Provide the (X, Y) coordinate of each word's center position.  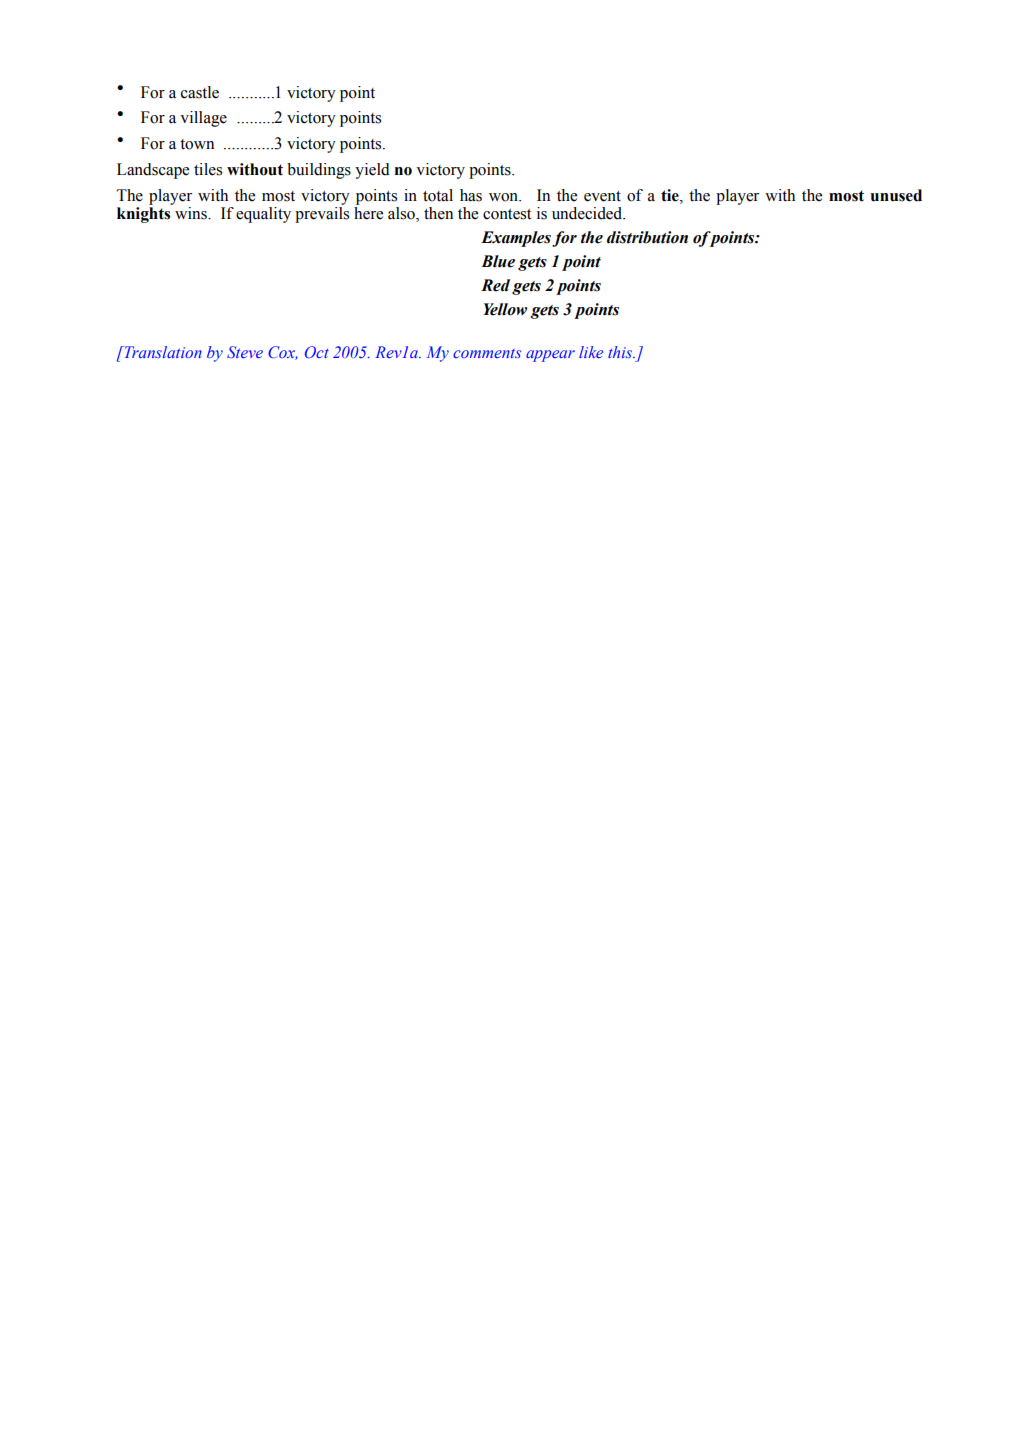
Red (495, 285)
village (203, 119)
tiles (208, 169)
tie (671, 195)
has (471, 195)
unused (896, 195)
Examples (516, 239)
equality (263, 215)
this (621, 352)
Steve (245, 352)
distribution (647, 237)
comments (487, 353)
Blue (498, 261)
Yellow (505, 309)
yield (372, 171)
